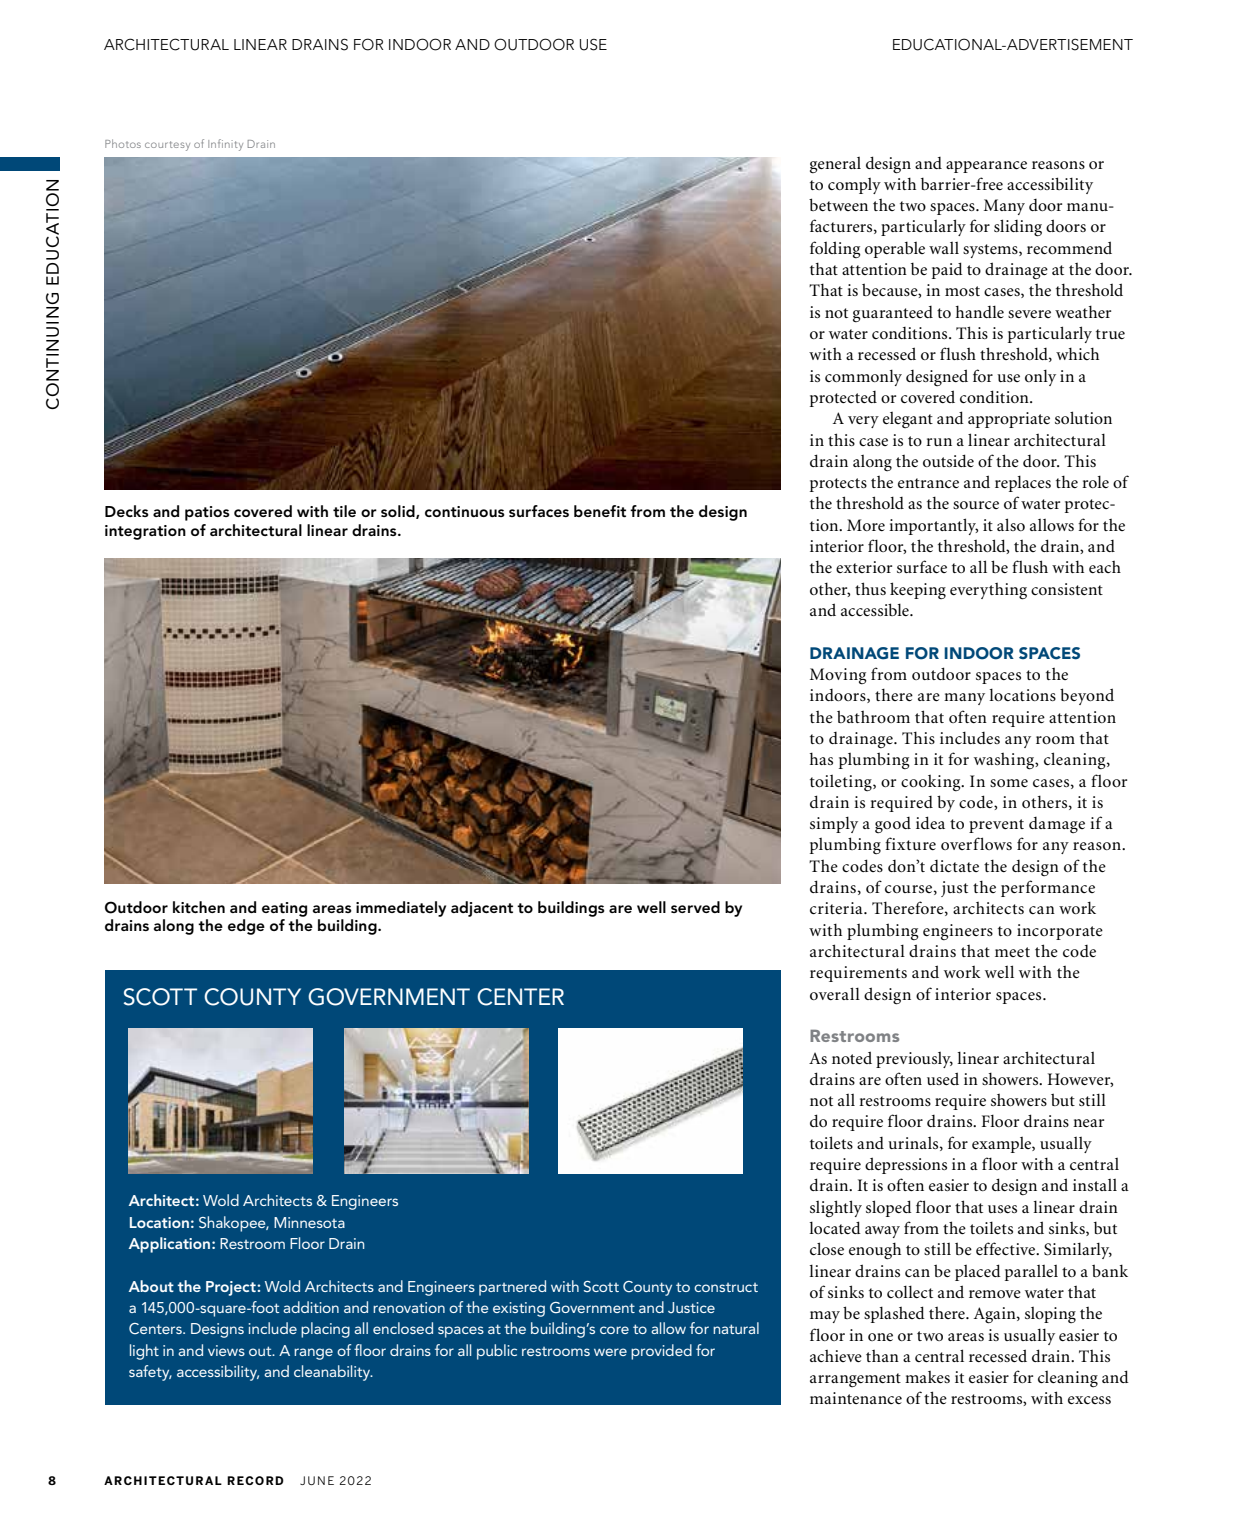 Image resolution: width=1255 pixels, height=1517 pixels. Describe the element at coordinates (309, 1222) in the screenshot. I see `Minnesota` at that location.
